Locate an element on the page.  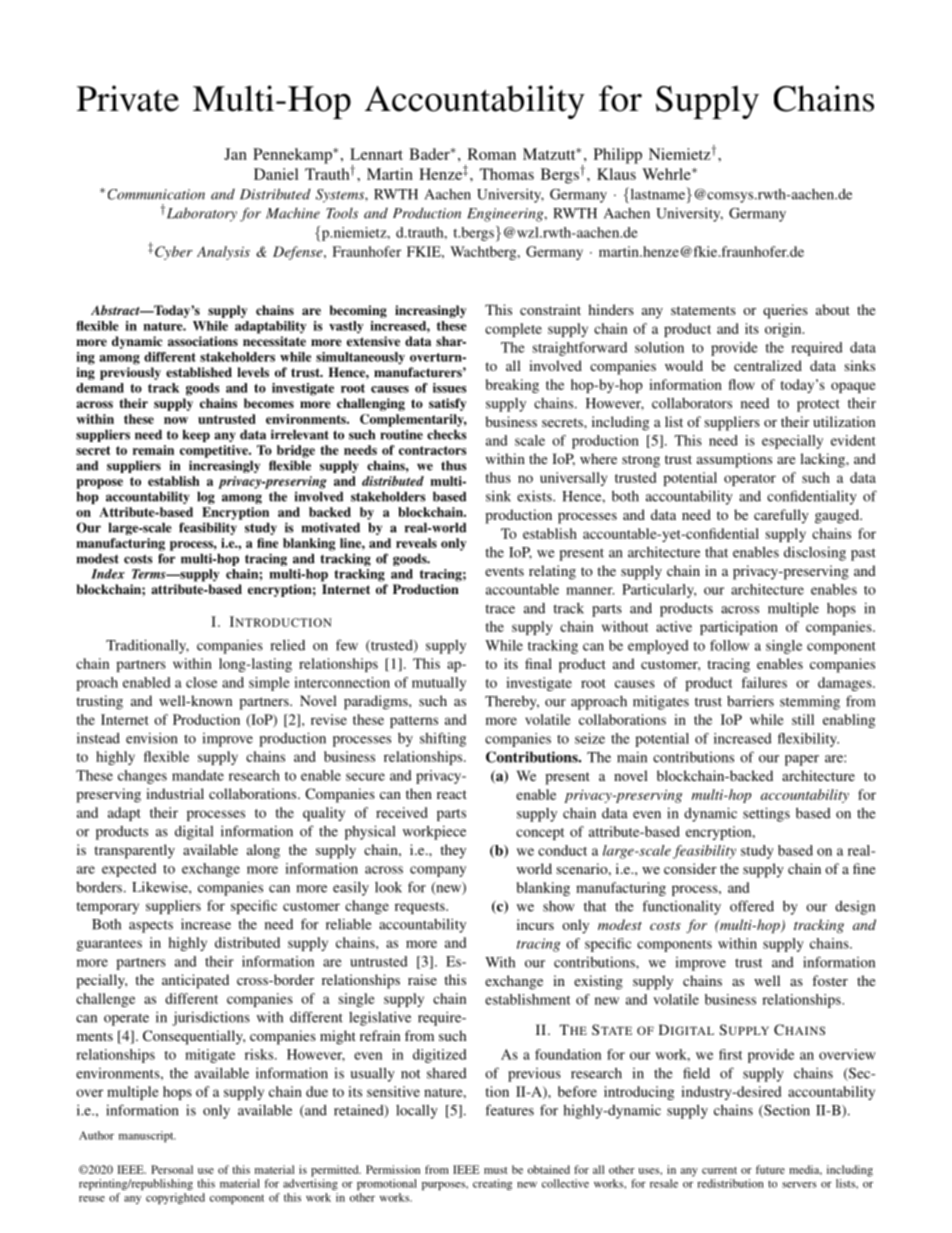
Roman is located at coordinates (492, 154).
